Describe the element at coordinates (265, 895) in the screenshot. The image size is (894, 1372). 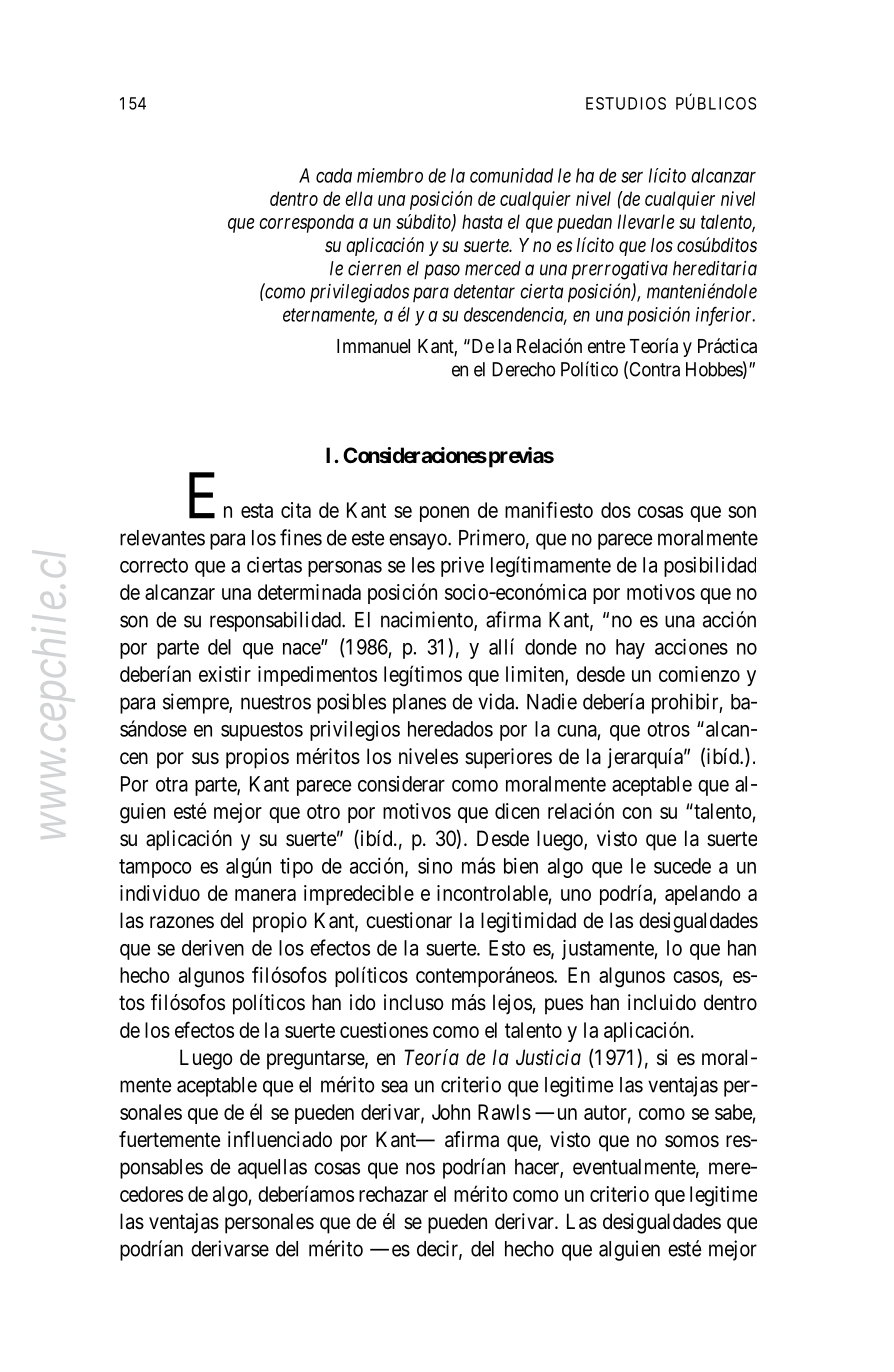
I see `manera` at that location.
